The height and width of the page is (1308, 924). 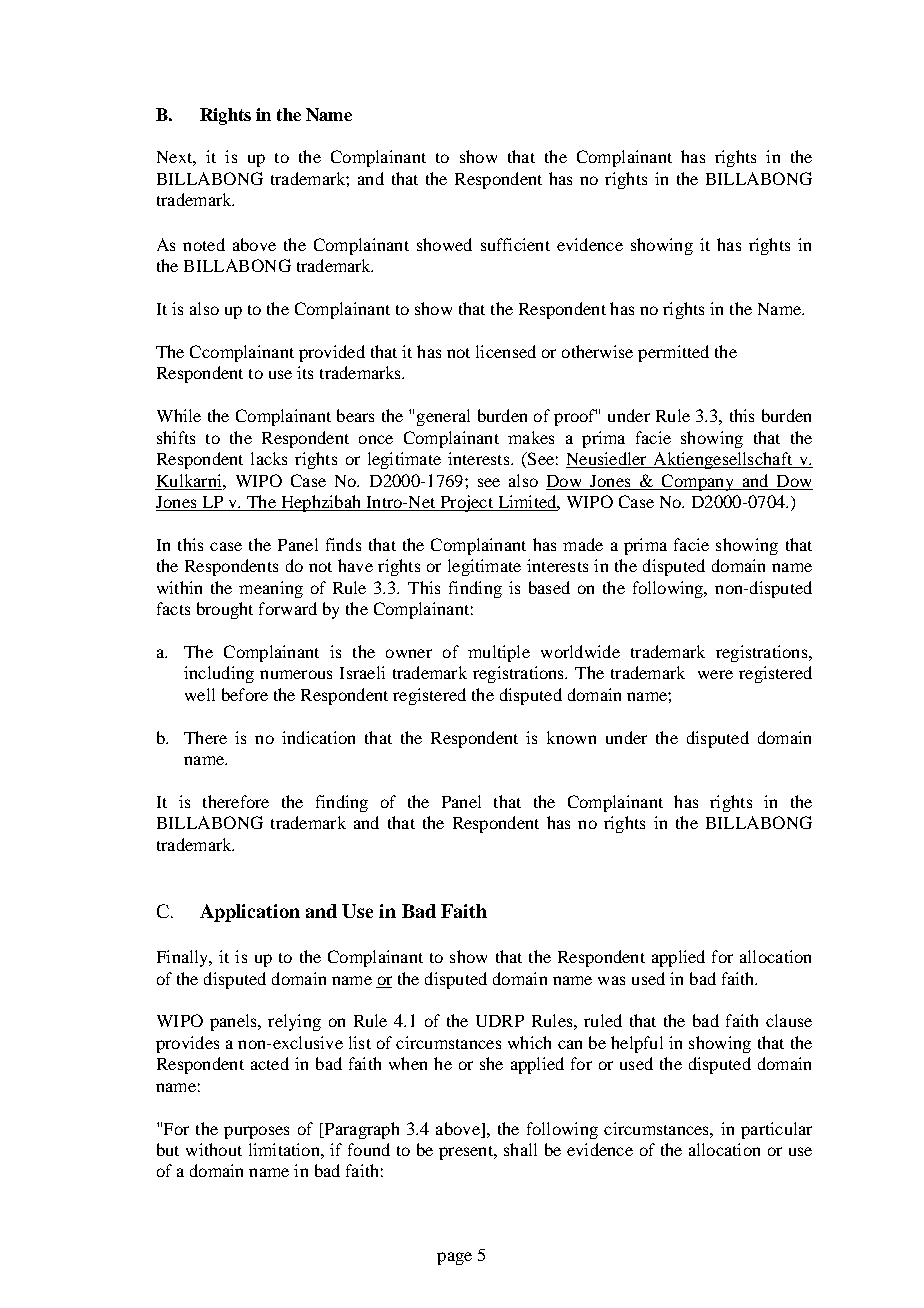 What do you see at coordinates (515, 244) in the page?
I see `sufficient` at bounding box center [515, 244].
